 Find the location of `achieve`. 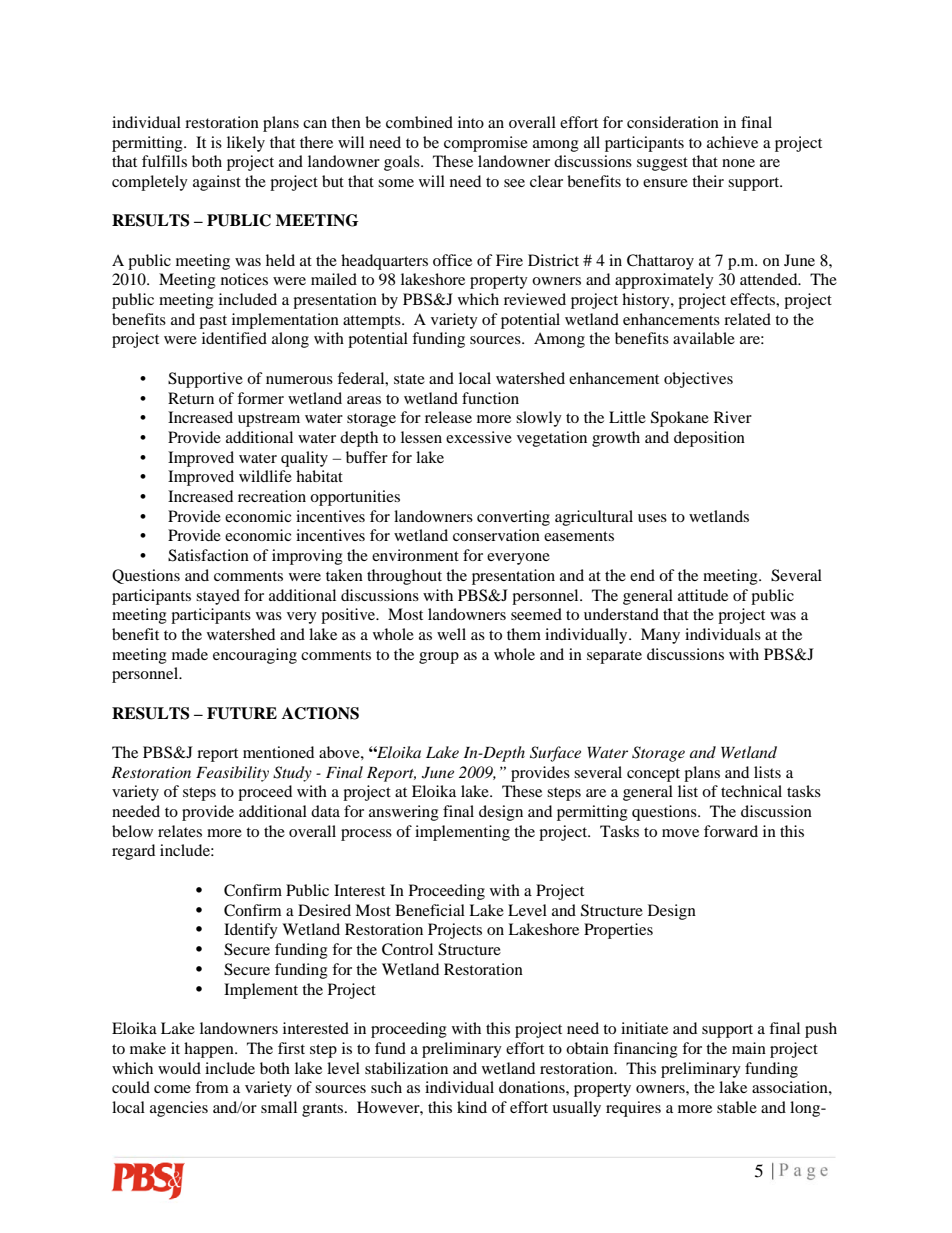

achieve is located at coordinates (732, 142).
